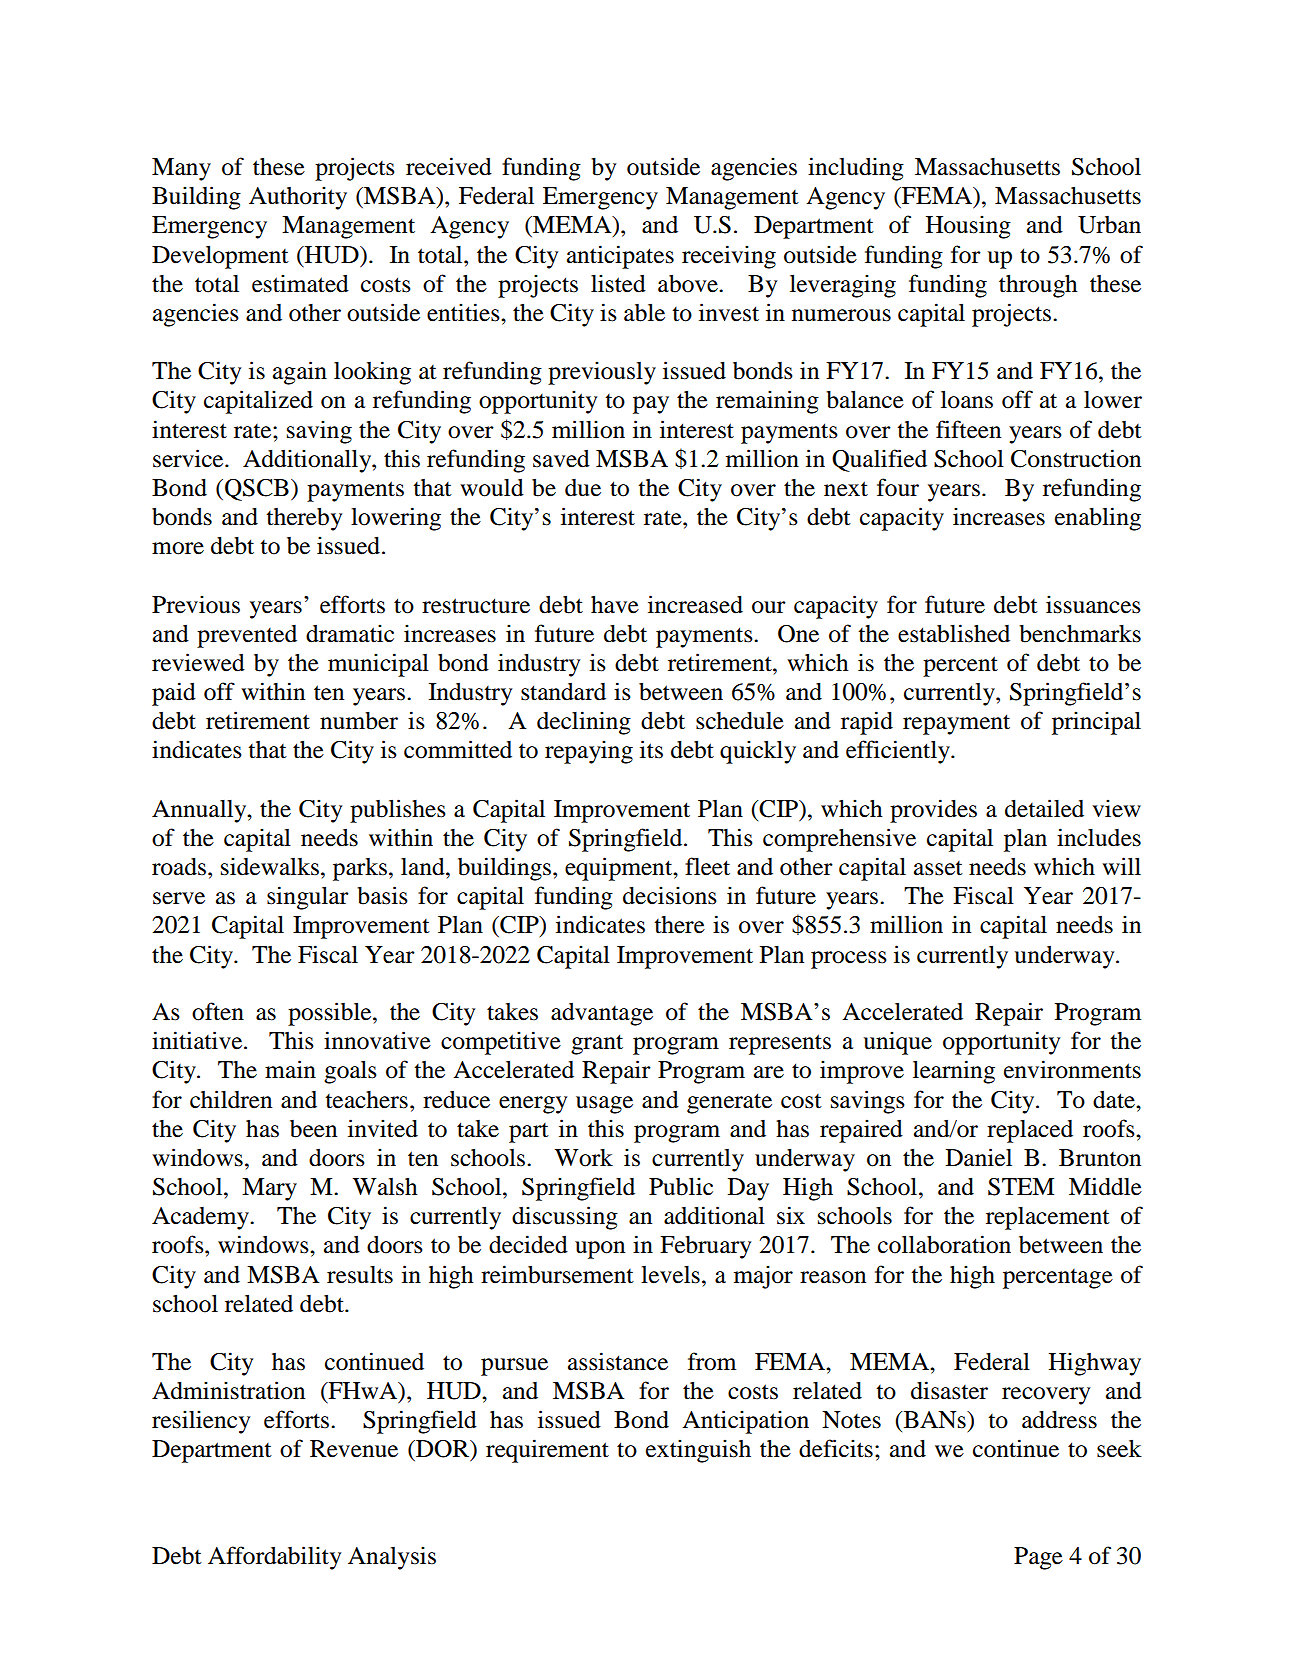 Image resolution: width=1294 pixels, height=1674 pixels. Describe the element at coordinates (1038, 1558) in the page. I see `Page` at that location.
